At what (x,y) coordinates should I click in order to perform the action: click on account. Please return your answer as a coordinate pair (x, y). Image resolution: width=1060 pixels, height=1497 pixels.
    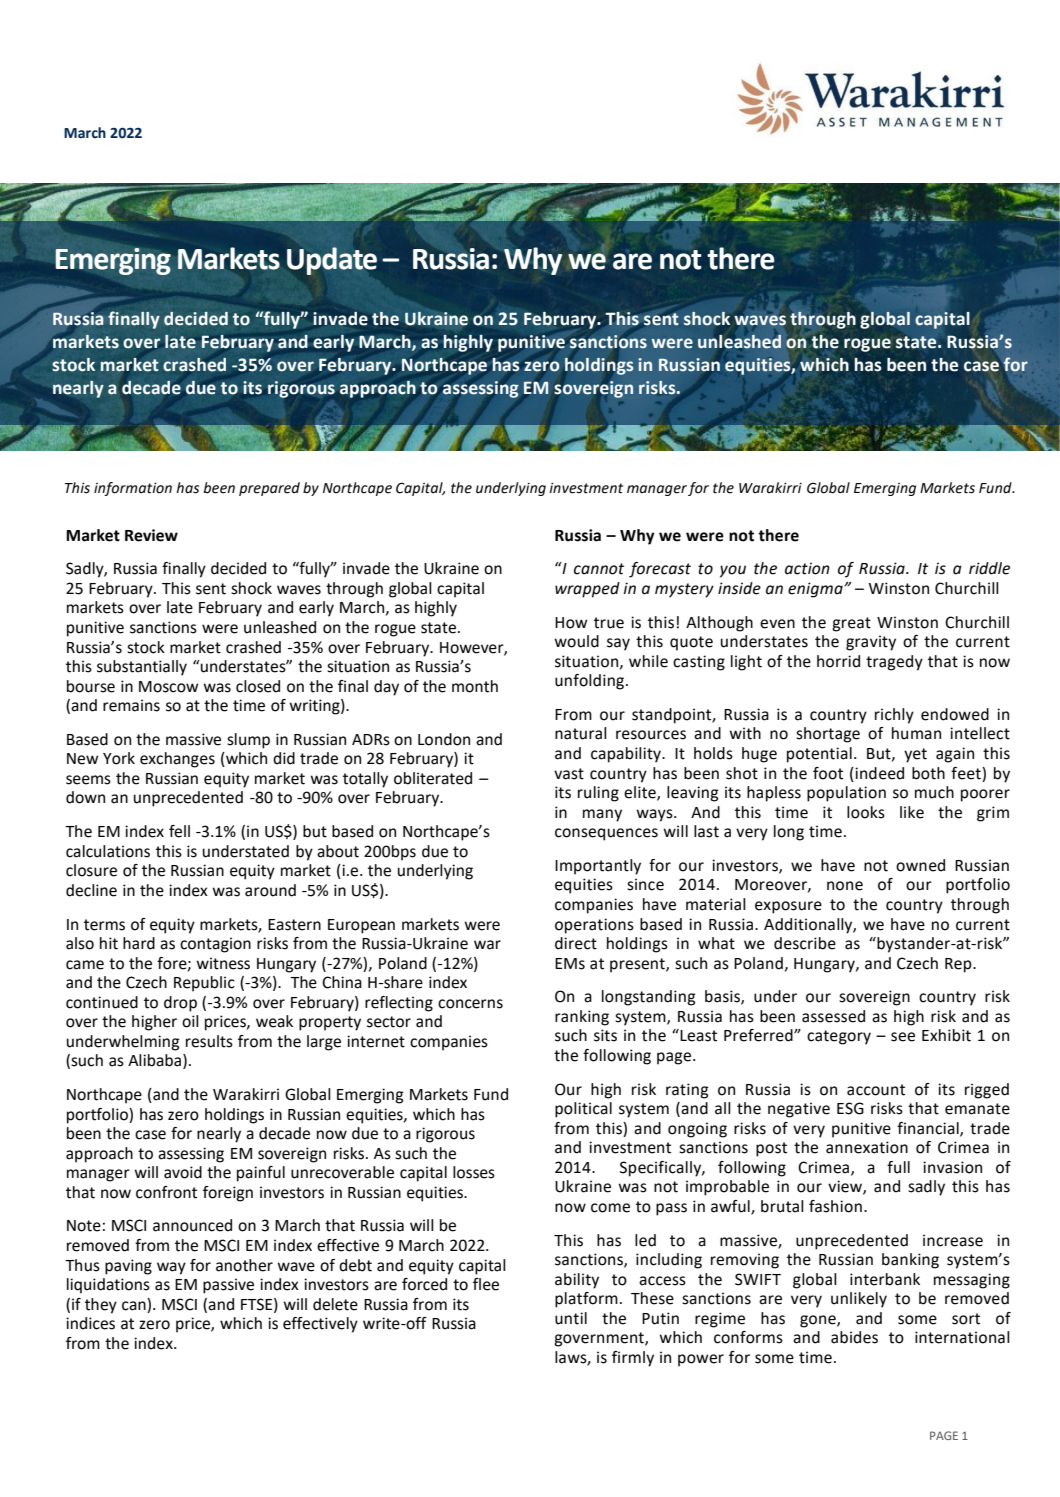
    Looking at the image, I should click on (876, 1090).
